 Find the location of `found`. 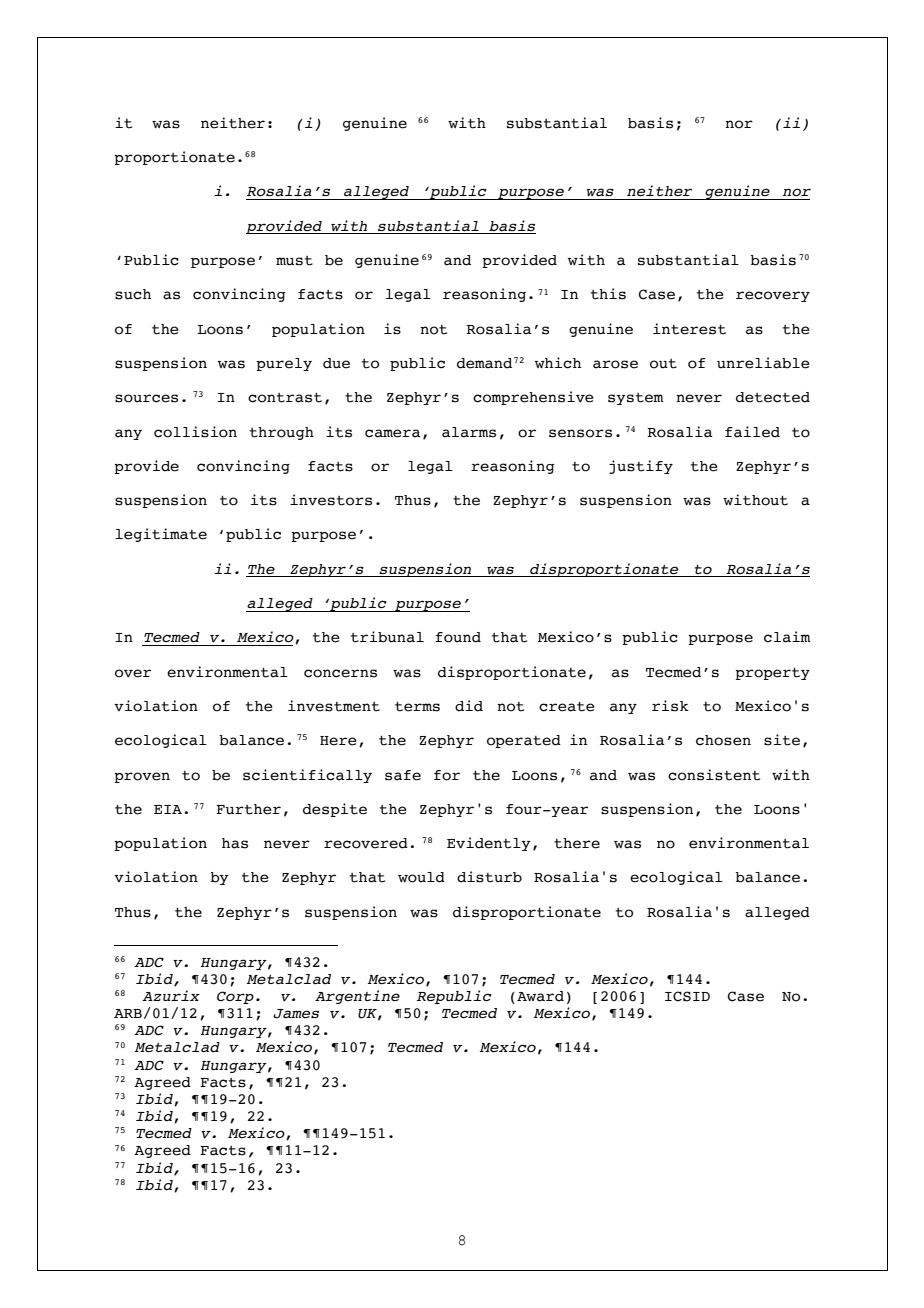

found is located at coordinates (458, 637).
